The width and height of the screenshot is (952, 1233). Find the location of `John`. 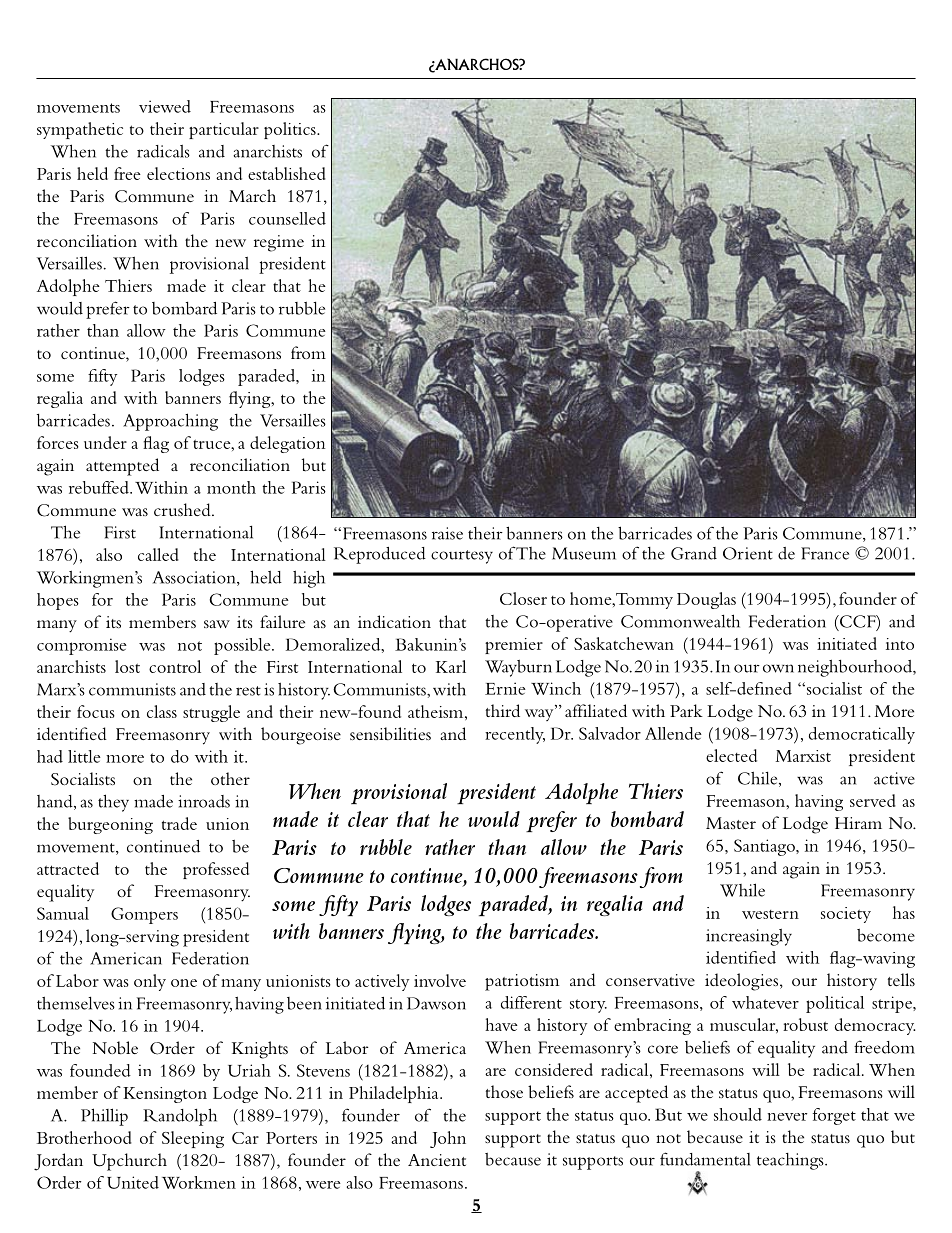

John is located at coordinates (448, 1139).
